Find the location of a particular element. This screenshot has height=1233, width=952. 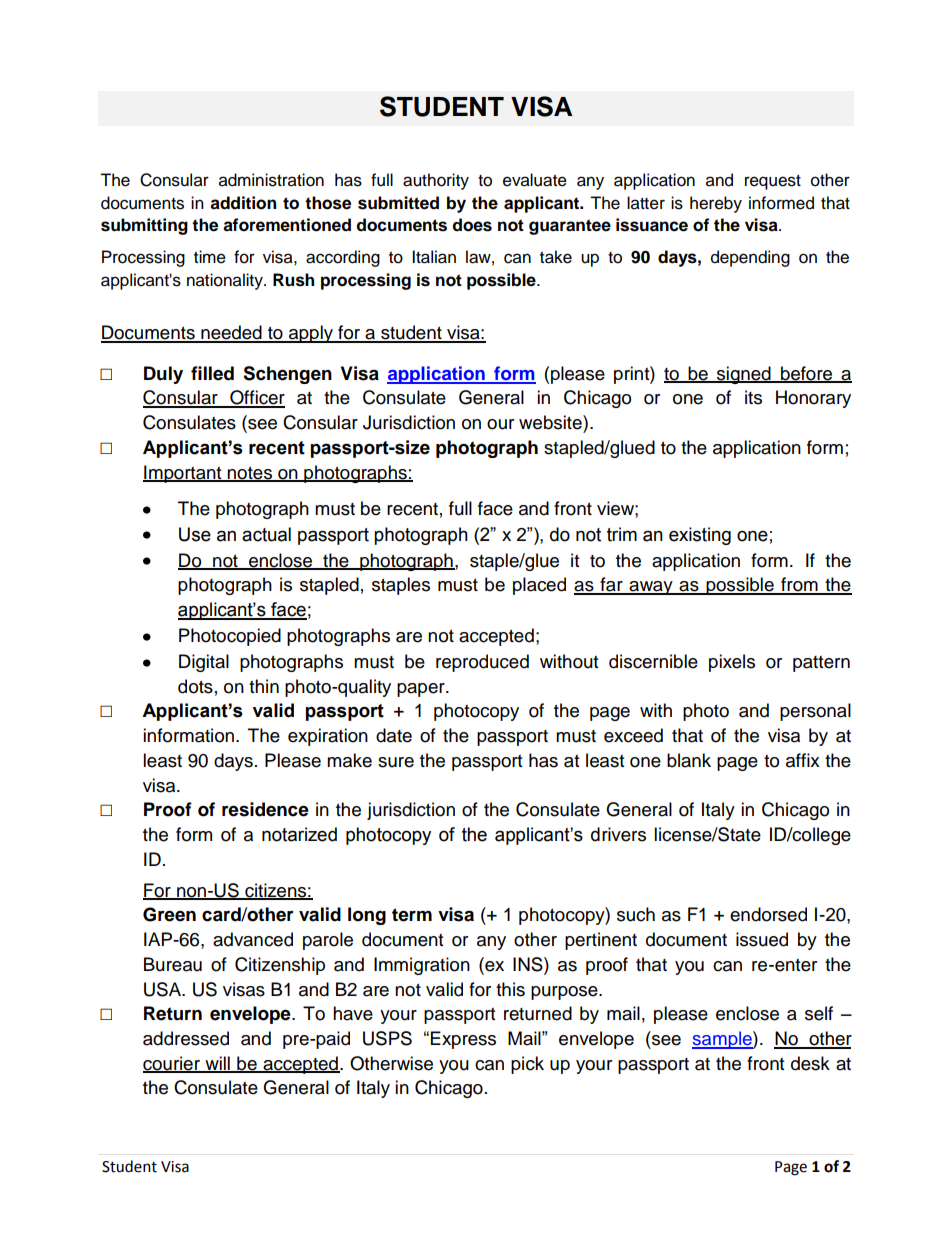

hereby is located at coordinates (716, 204).
